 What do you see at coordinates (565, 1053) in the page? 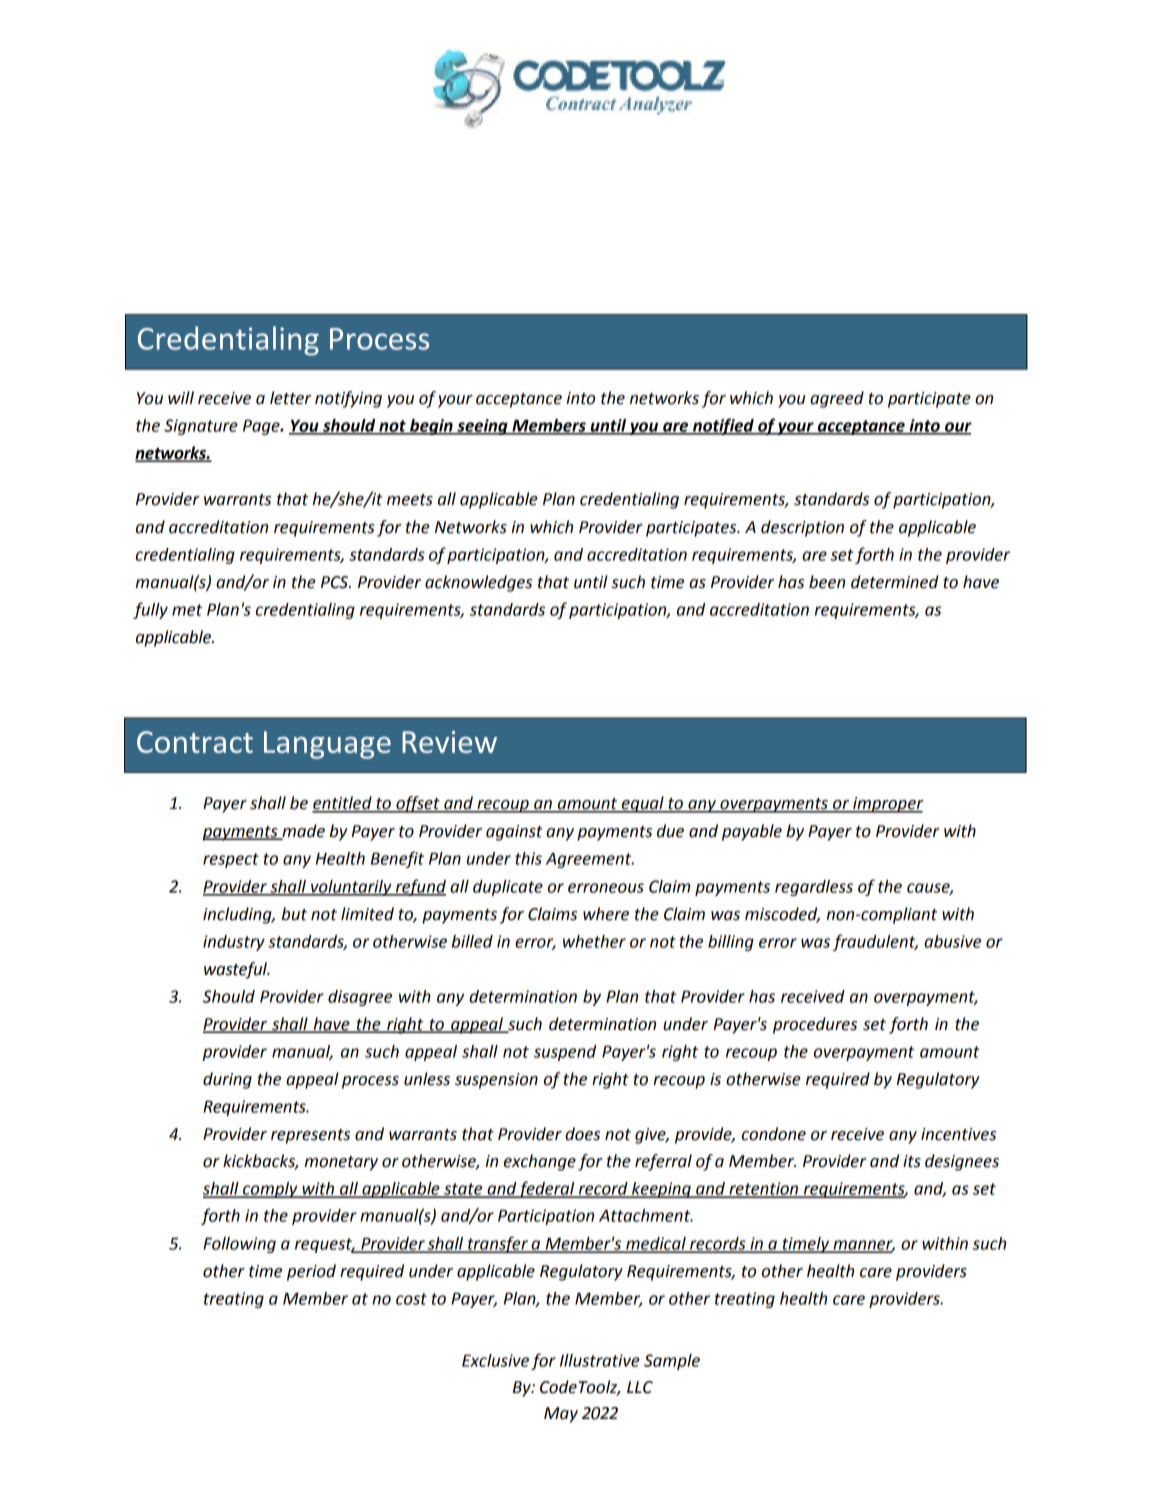
I see `suspend` at bounding box center [565, 1053].
